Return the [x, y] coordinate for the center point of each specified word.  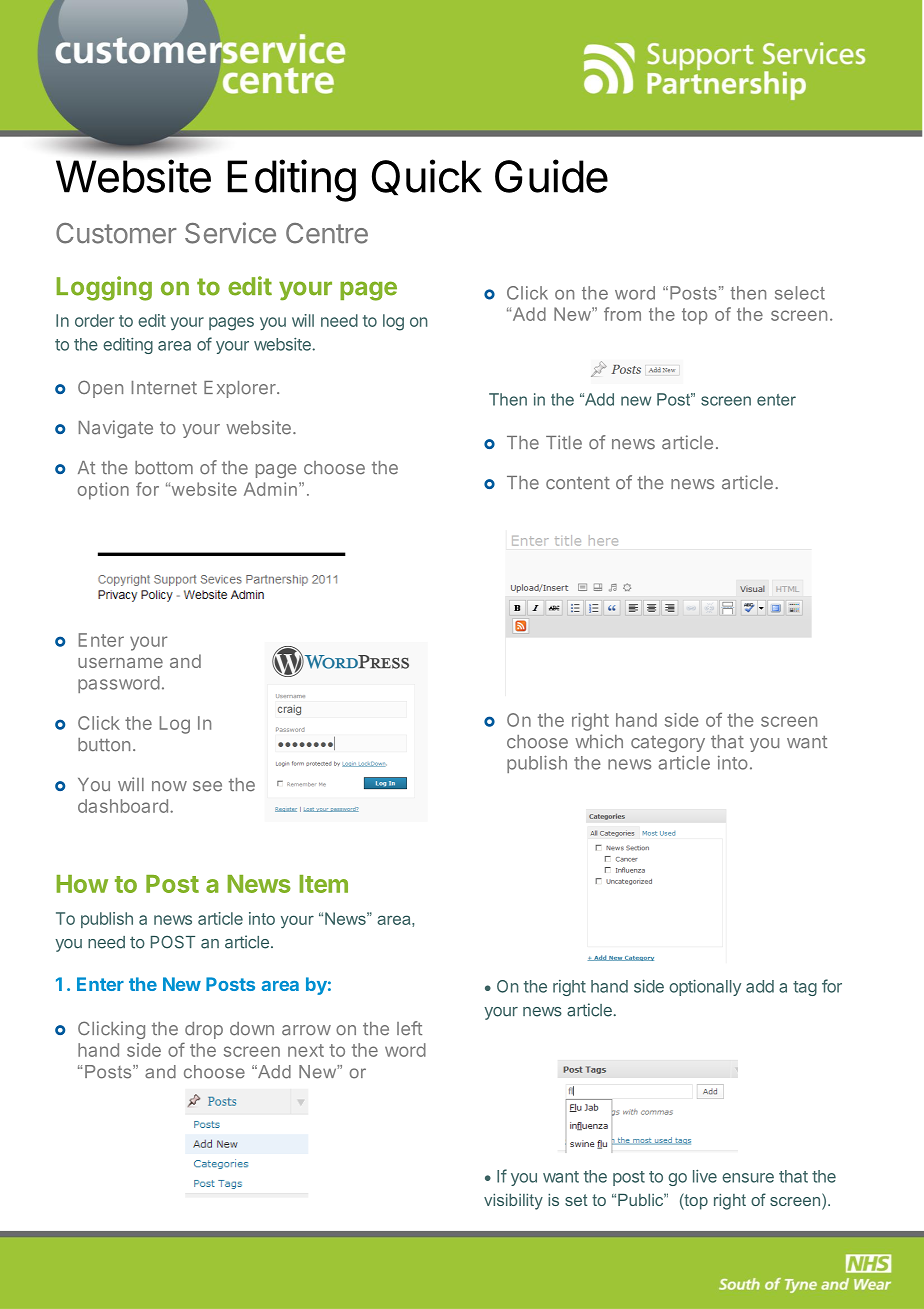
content [578, 483]
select [800, 293]
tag [805, 988]
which [599, 741]
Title [564, 442]
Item [324, 884]
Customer [116, 233]
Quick [427, 177]
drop [204, 1030]
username [120, 663]
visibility [513, 1202]
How [82, 884]
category [668, 744]
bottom [164, 468]
